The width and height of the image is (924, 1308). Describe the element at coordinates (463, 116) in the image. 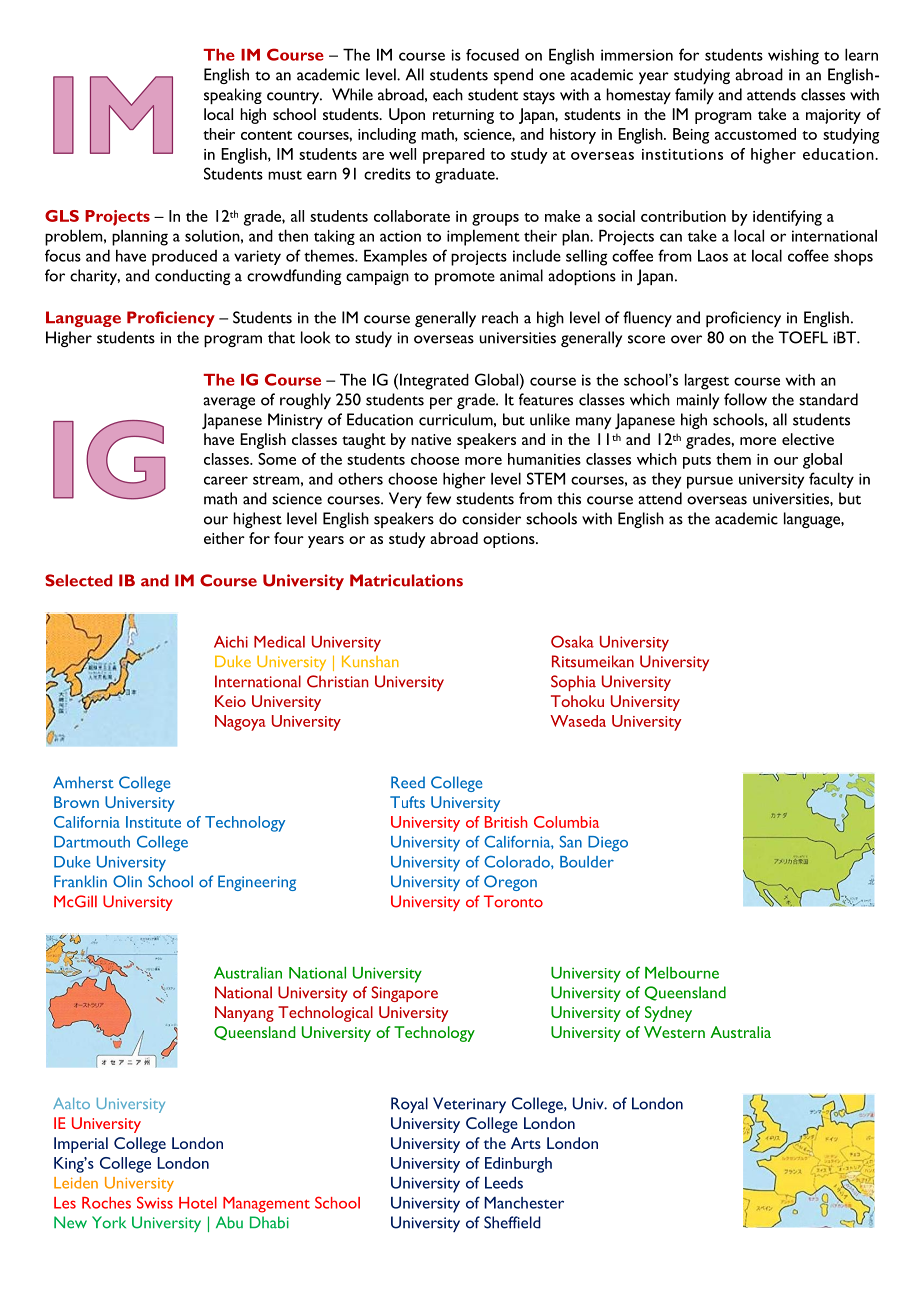

I see `returning` at that location.
